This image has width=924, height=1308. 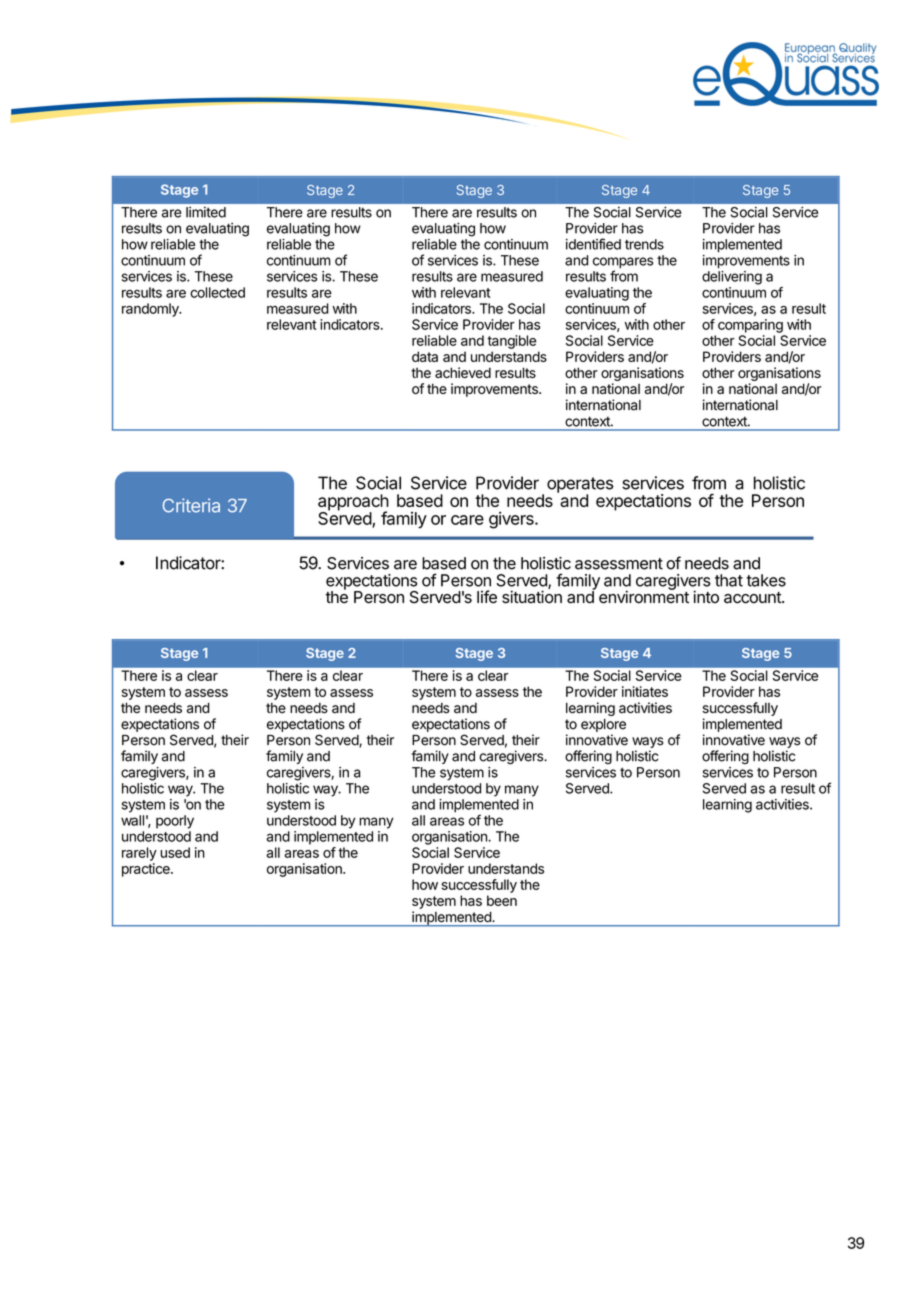 I want to click on poorly, so click(x=175, y=822).
